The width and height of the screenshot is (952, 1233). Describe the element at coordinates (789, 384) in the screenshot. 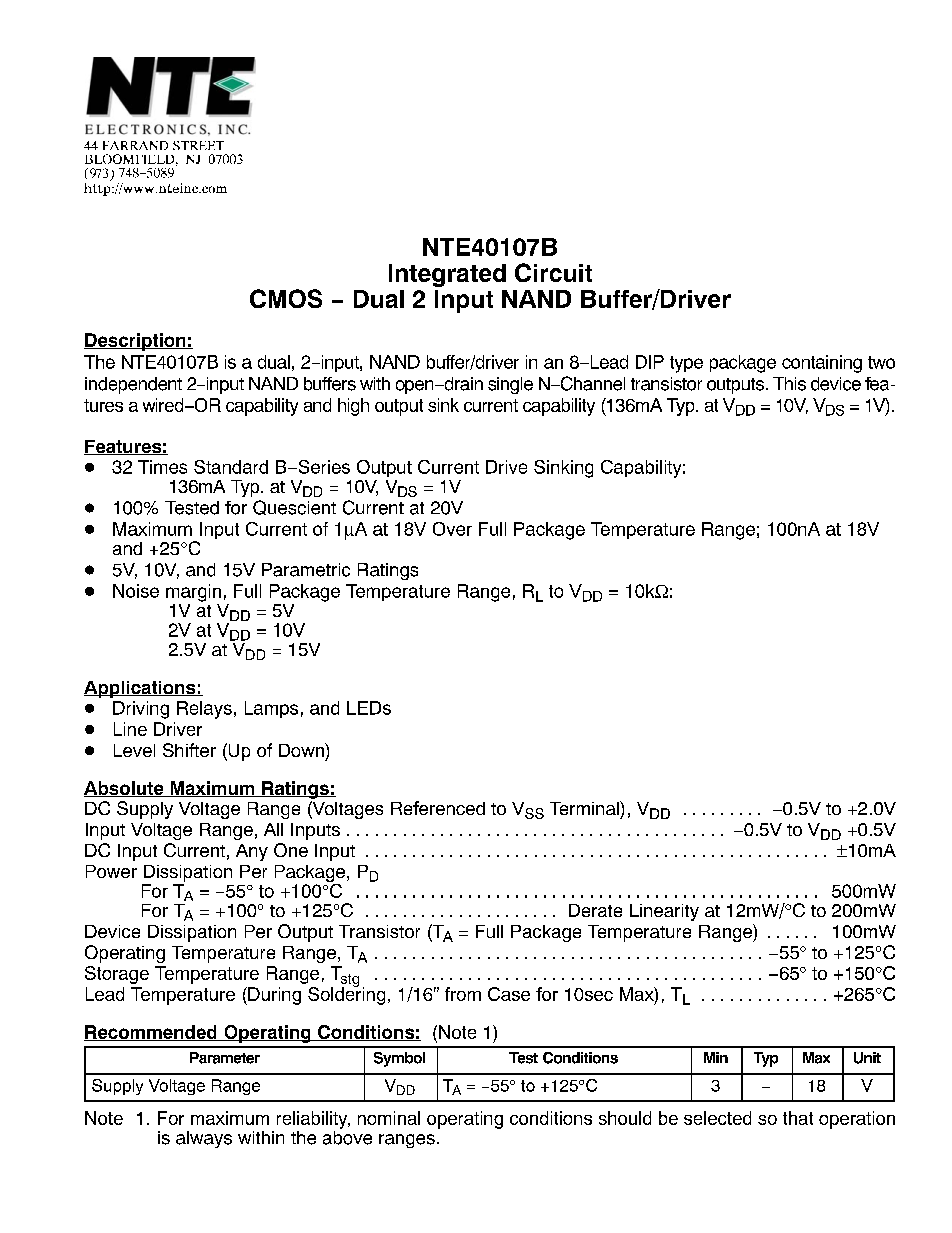

I see `This` at that location.
